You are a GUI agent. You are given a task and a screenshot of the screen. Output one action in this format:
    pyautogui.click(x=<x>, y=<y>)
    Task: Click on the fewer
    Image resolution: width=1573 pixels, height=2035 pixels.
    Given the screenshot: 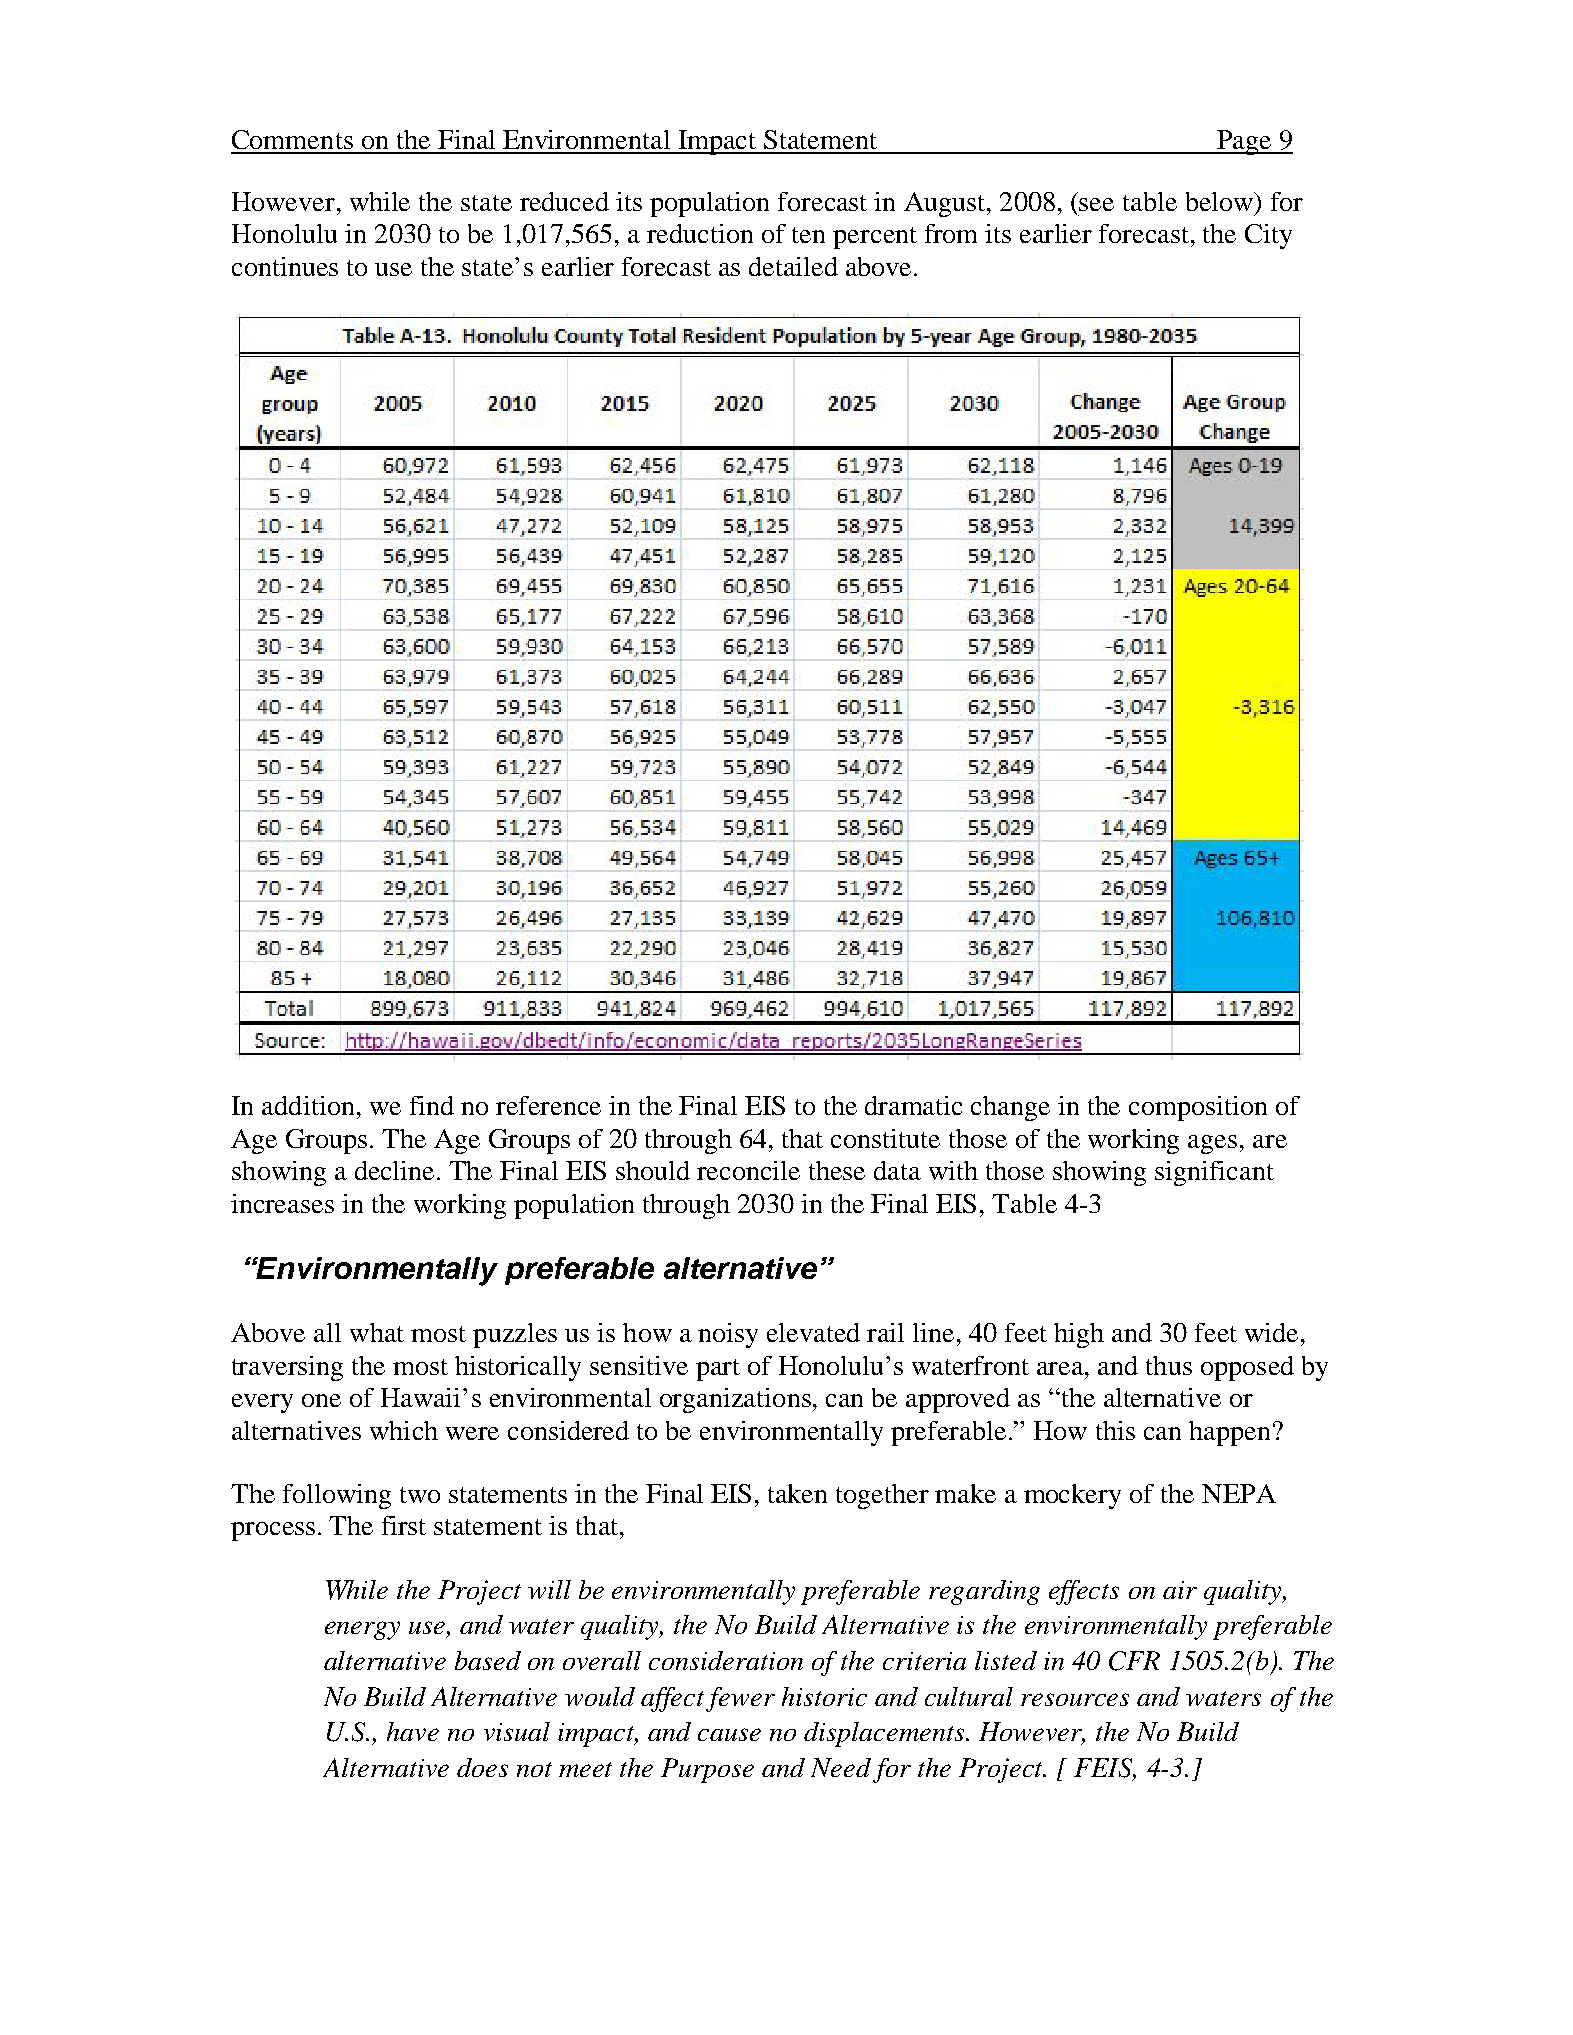 What is the action you would take?
    pyautogui.click(x=740, y=1699)
